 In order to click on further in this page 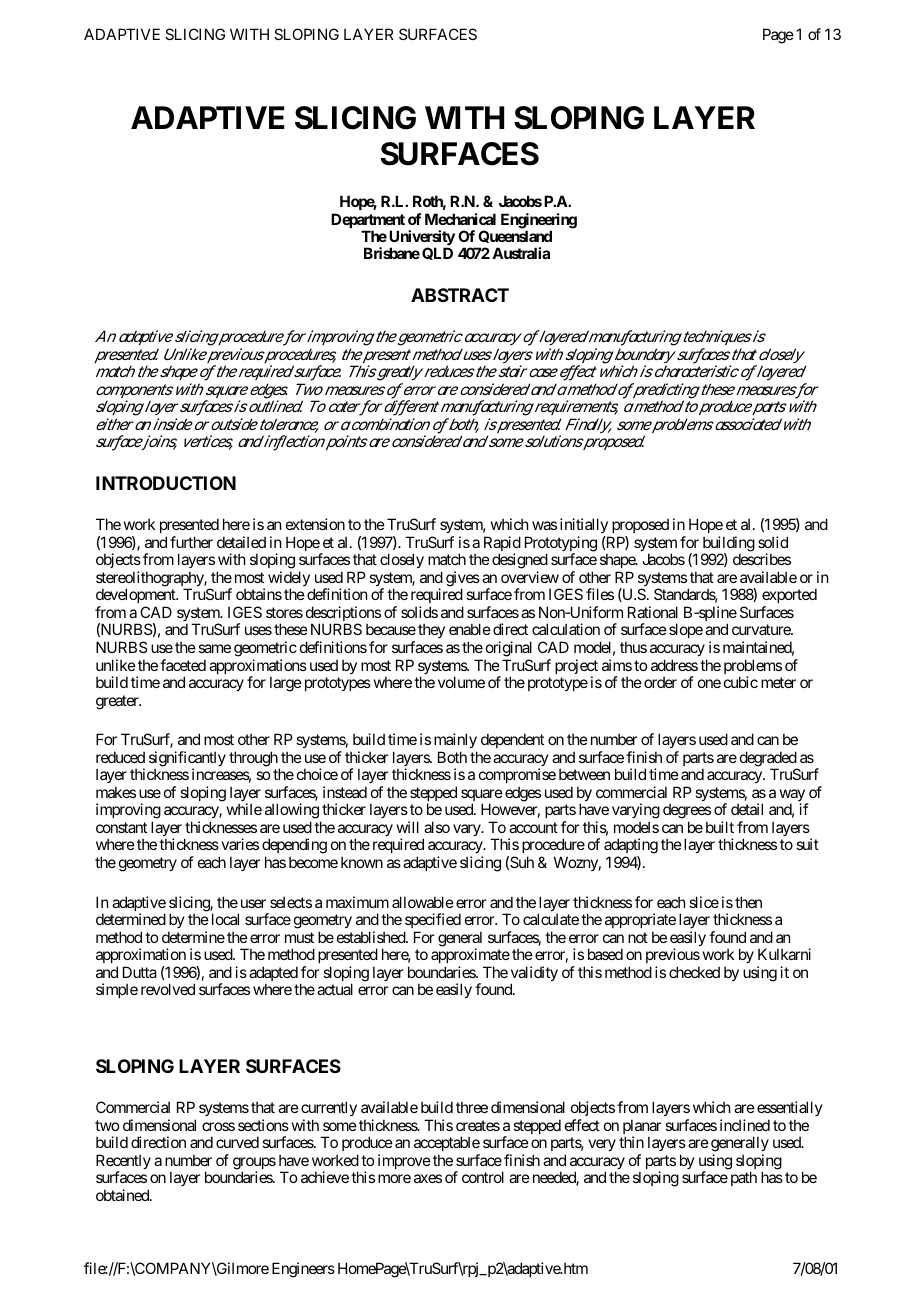, I will do `click(191, 542)`.
